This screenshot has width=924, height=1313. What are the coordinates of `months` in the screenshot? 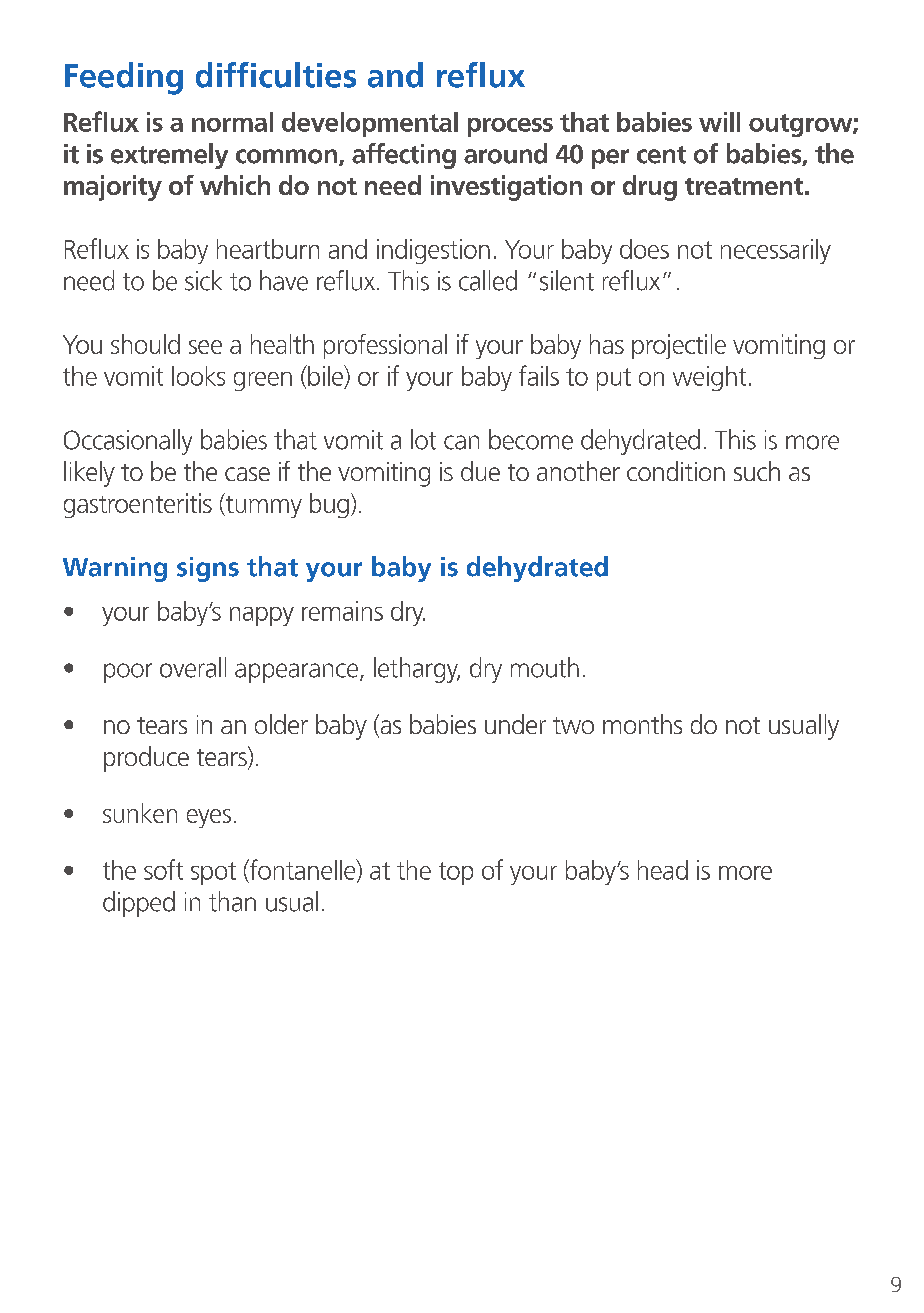 It's located at (642, 724).
